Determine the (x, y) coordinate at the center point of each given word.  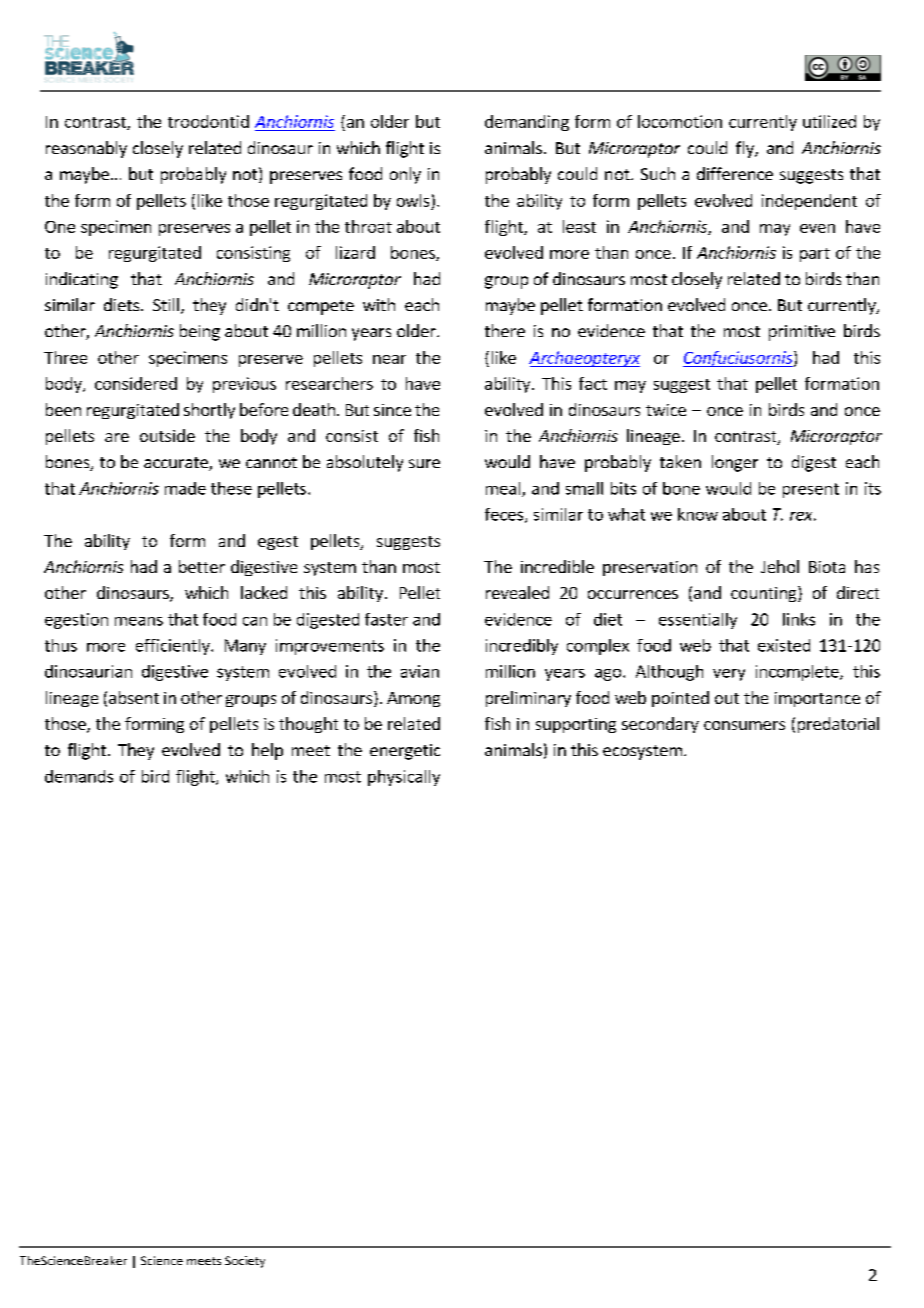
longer (735, 463)
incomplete (798, 673)
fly (746, 149)
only (405, 175)
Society (245, 1262)
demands (79, 776)
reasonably (86, 149)
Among (413, 699)
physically (404, 778)
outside (167, 435)
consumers (744, 725)
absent (134, 697)
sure (424, 463)
